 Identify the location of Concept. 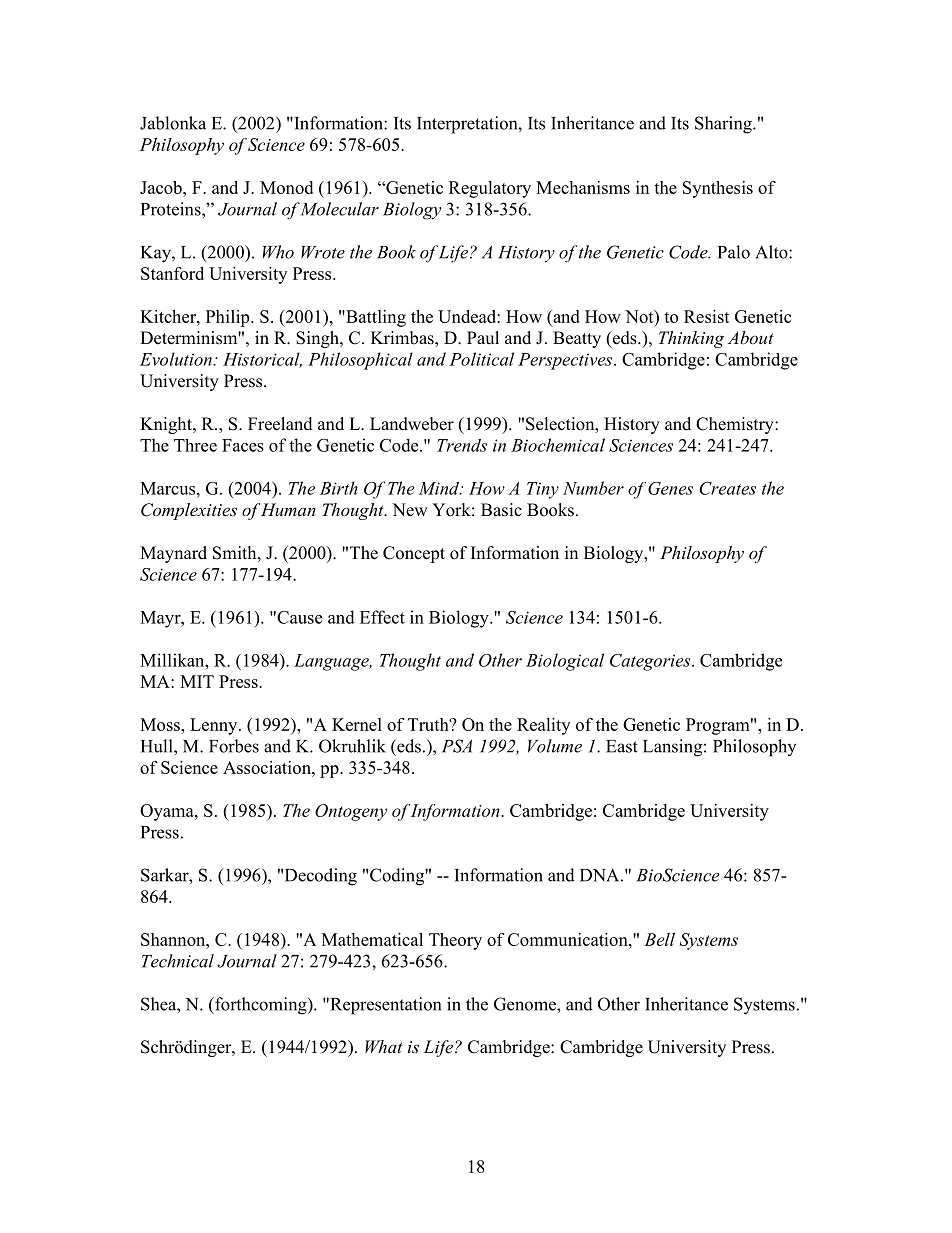
(414, 554).
